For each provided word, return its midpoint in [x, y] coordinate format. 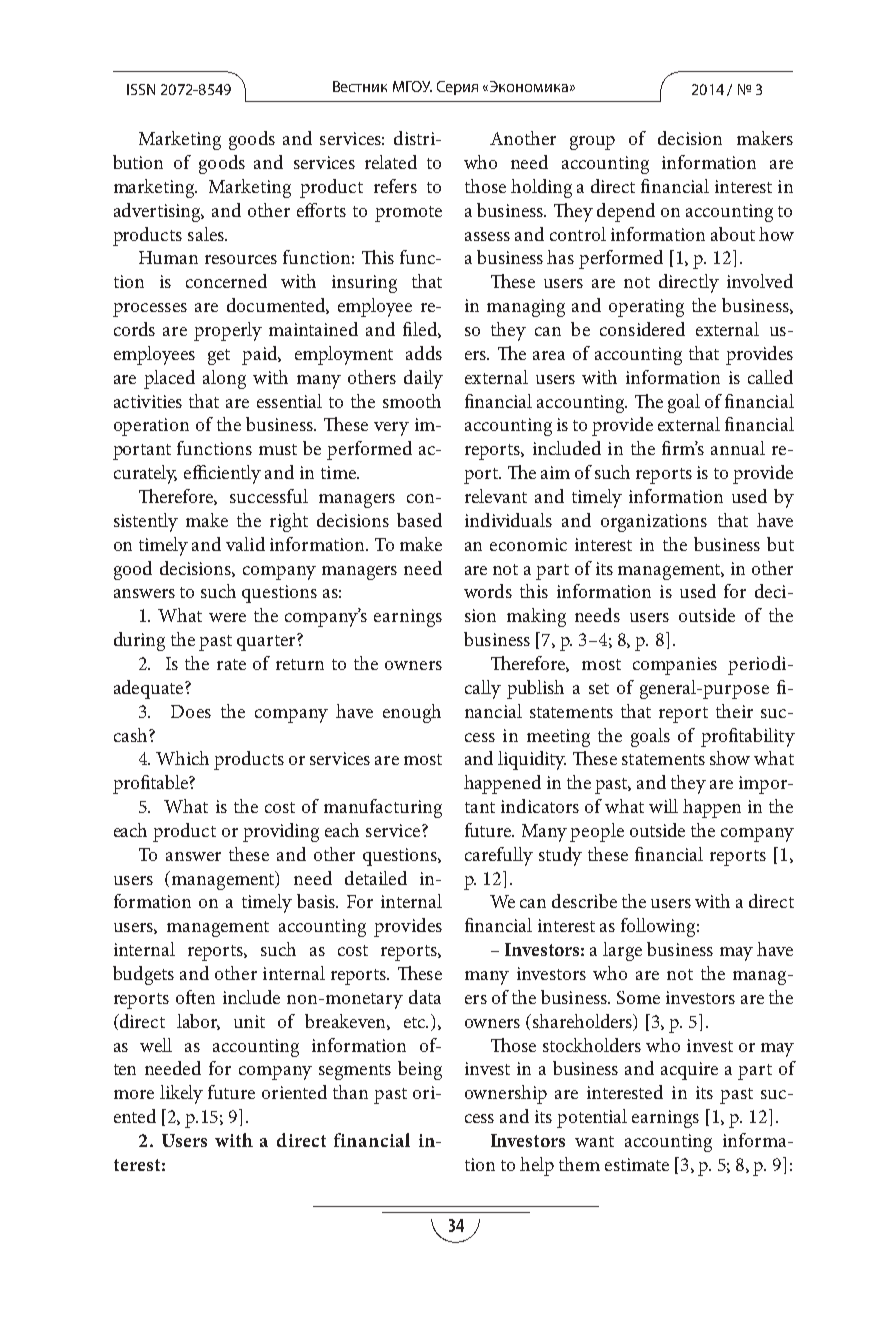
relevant [496, 496]
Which [182, 758]
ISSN [141, 89]
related [391, 162]
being [420, 1070]
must [278, 449]
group [592, 143]
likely [181, 1094]
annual [738, 448]
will [663, 806]
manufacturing [383, 808]
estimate [637, 1164]
